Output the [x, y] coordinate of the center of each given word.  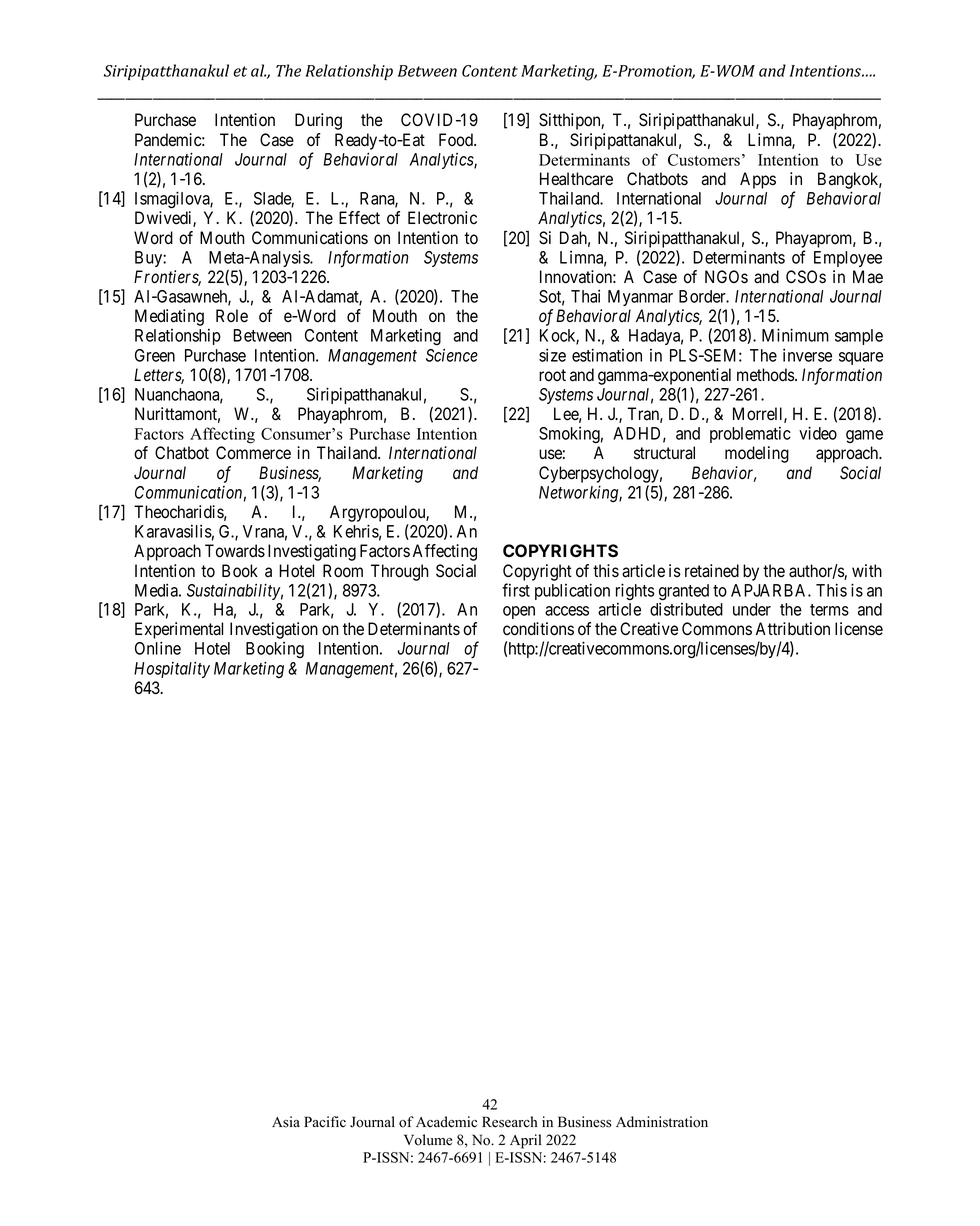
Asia [286, 1122]
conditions [538, 629]
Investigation [274, 630]
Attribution [793, 629]
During [318, 121]
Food [457, 140]
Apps [758, 180]
